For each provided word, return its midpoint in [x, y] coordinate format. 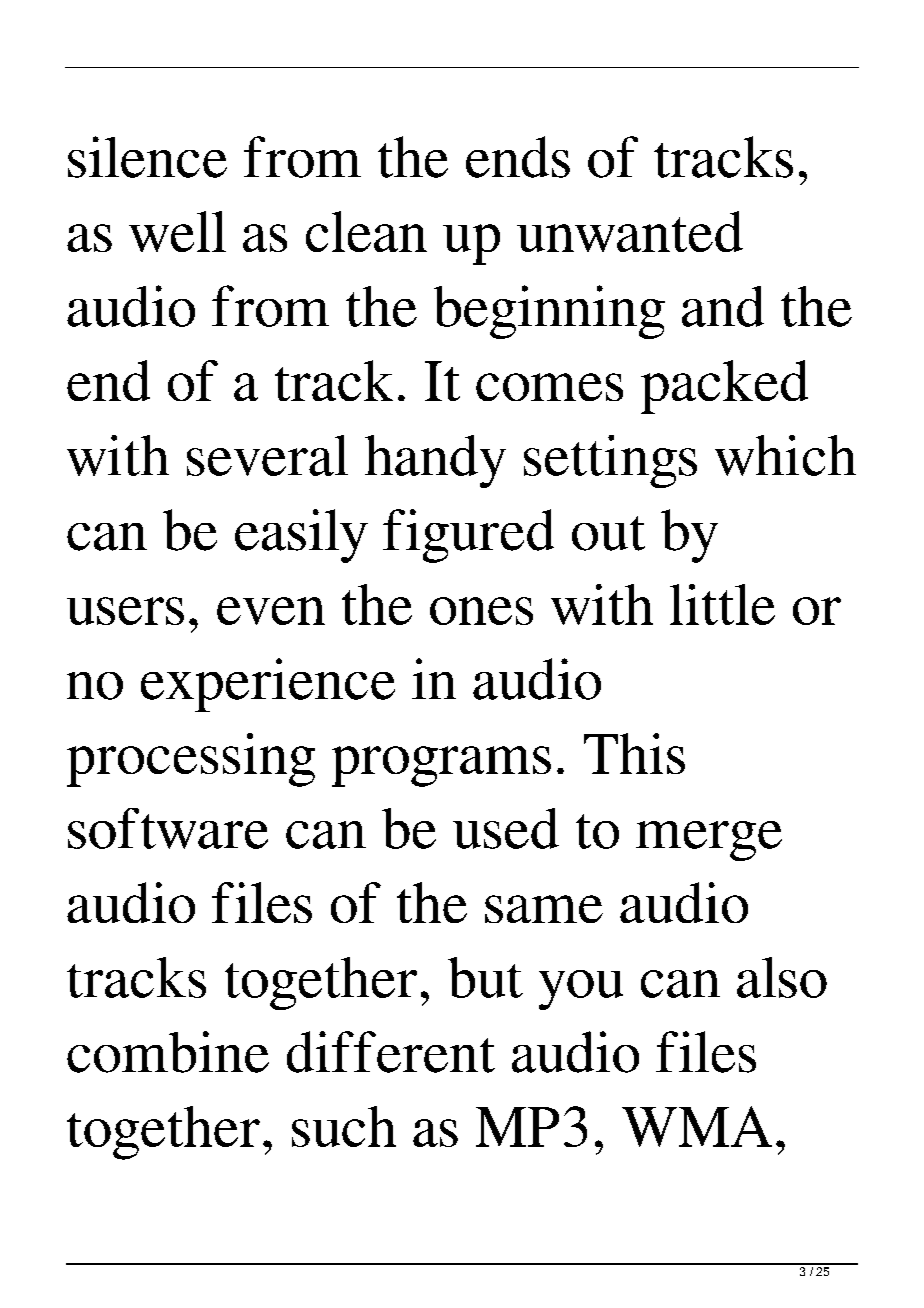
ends [518, 157]
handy [435, 461]
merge [709, 841]
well [177, 231]
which [785, 455]
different [391, 1052]
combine [168, 1052]
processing [191, 760]
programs [441, 766]
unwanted [630, 231]
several [267, 455]
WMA [697, 1126]
